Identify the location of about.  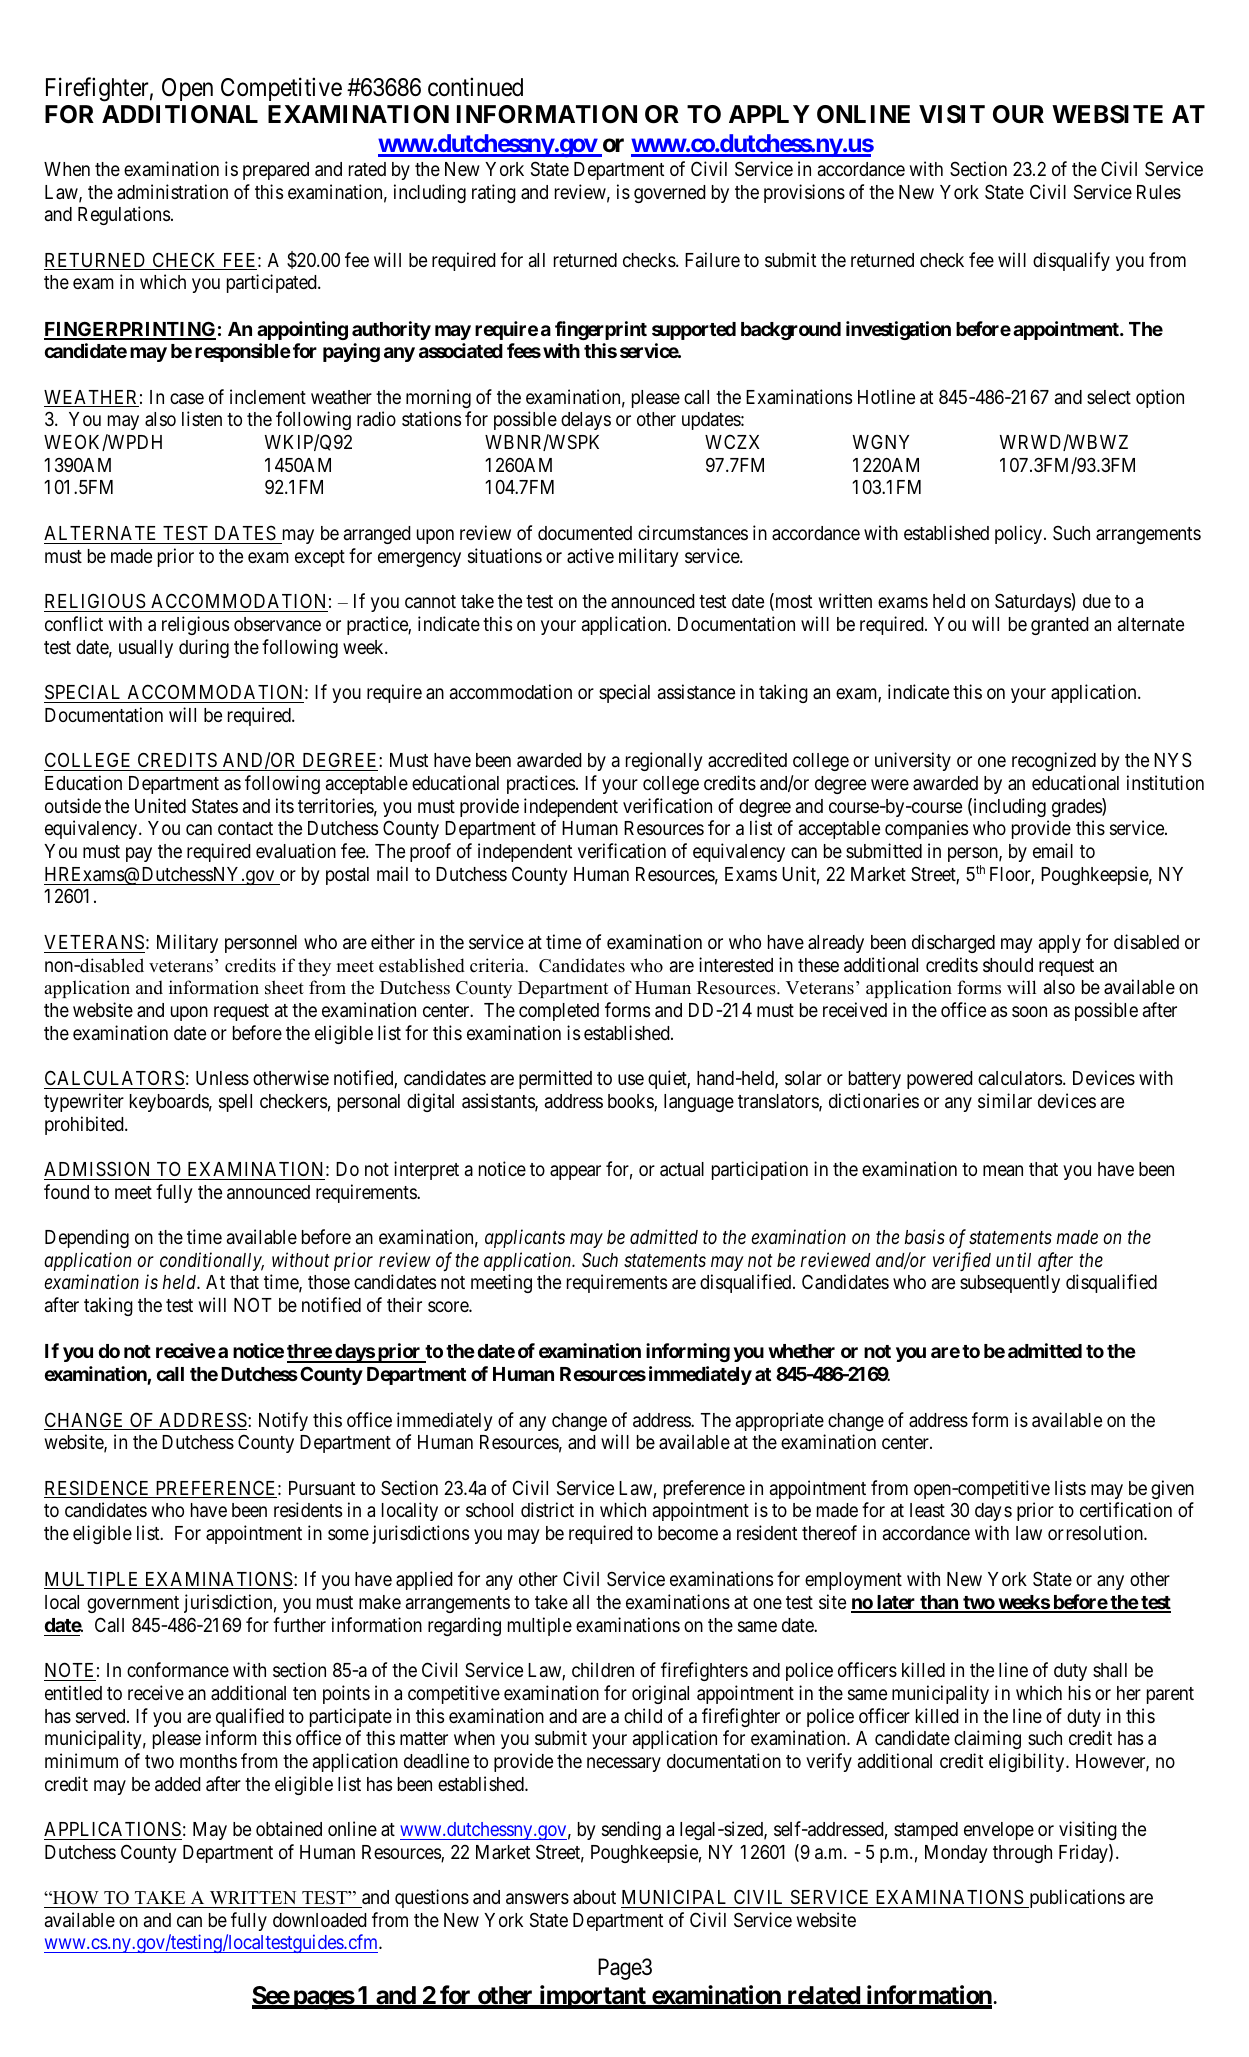
(594, 1897).
